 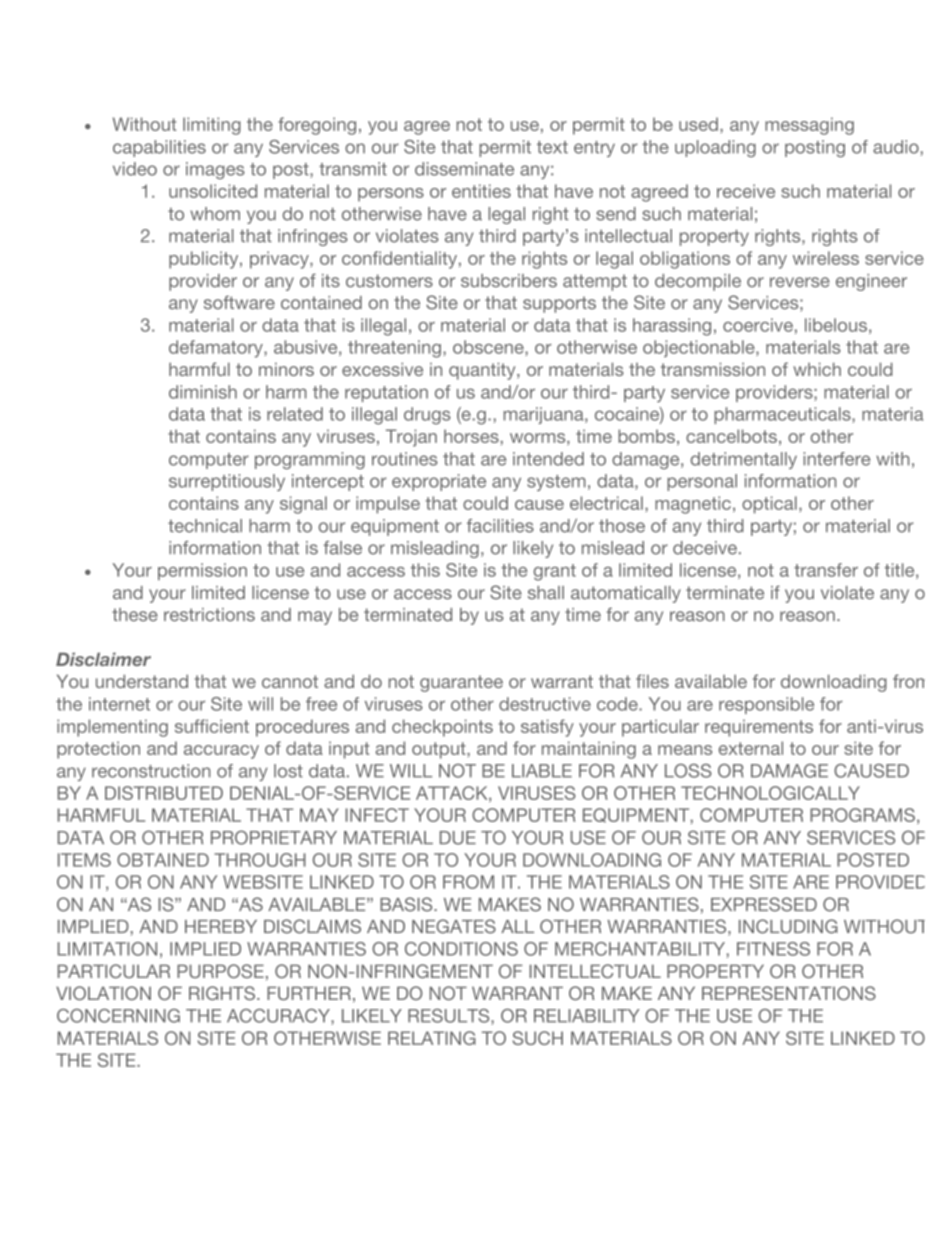 I want to click on shall, so click(x=546, y=592).
